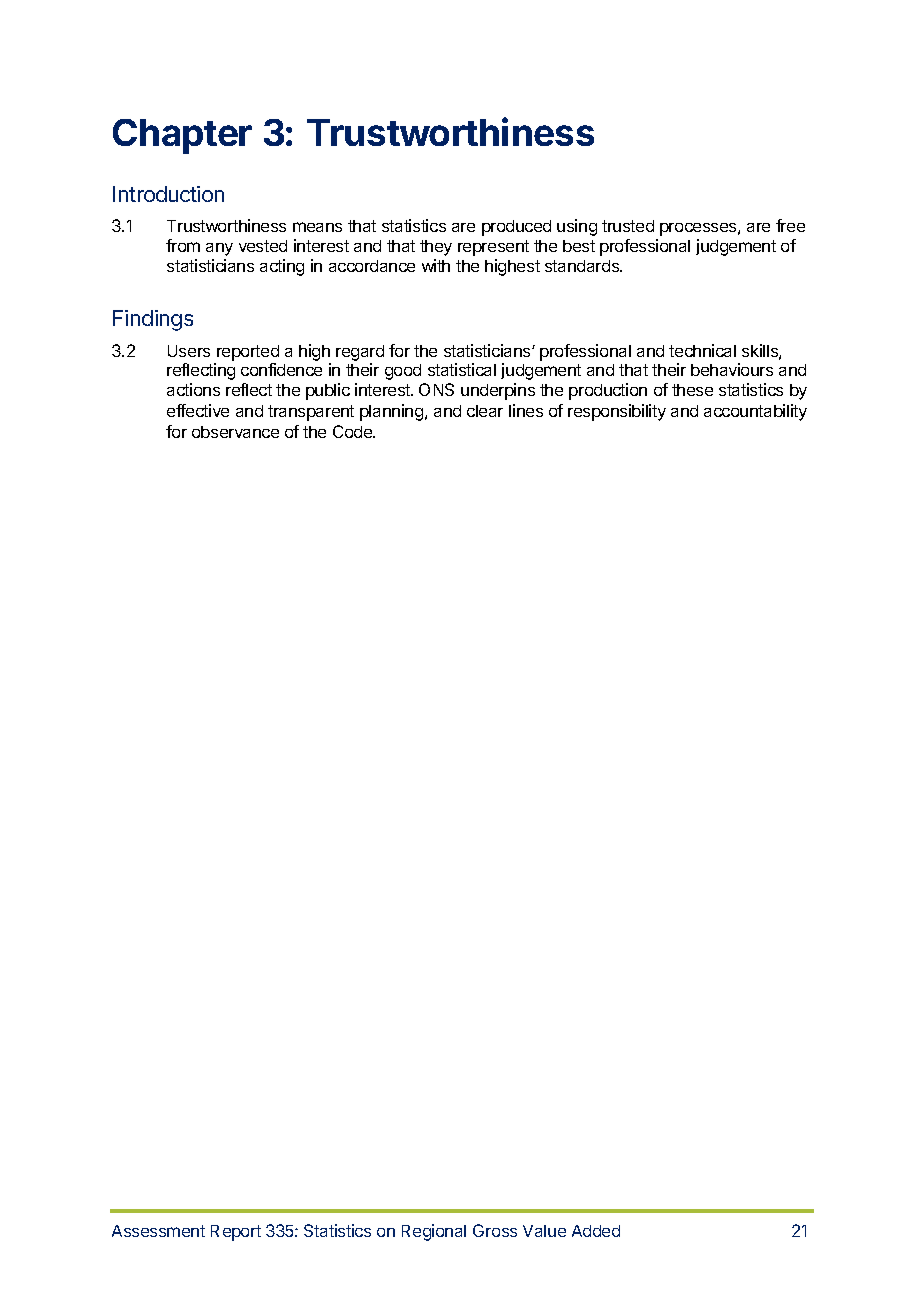 This screenshot has height=1308, width=924. Describe the element at coordinates (193, 389) in the screenshot. I see `actions` at that location.
